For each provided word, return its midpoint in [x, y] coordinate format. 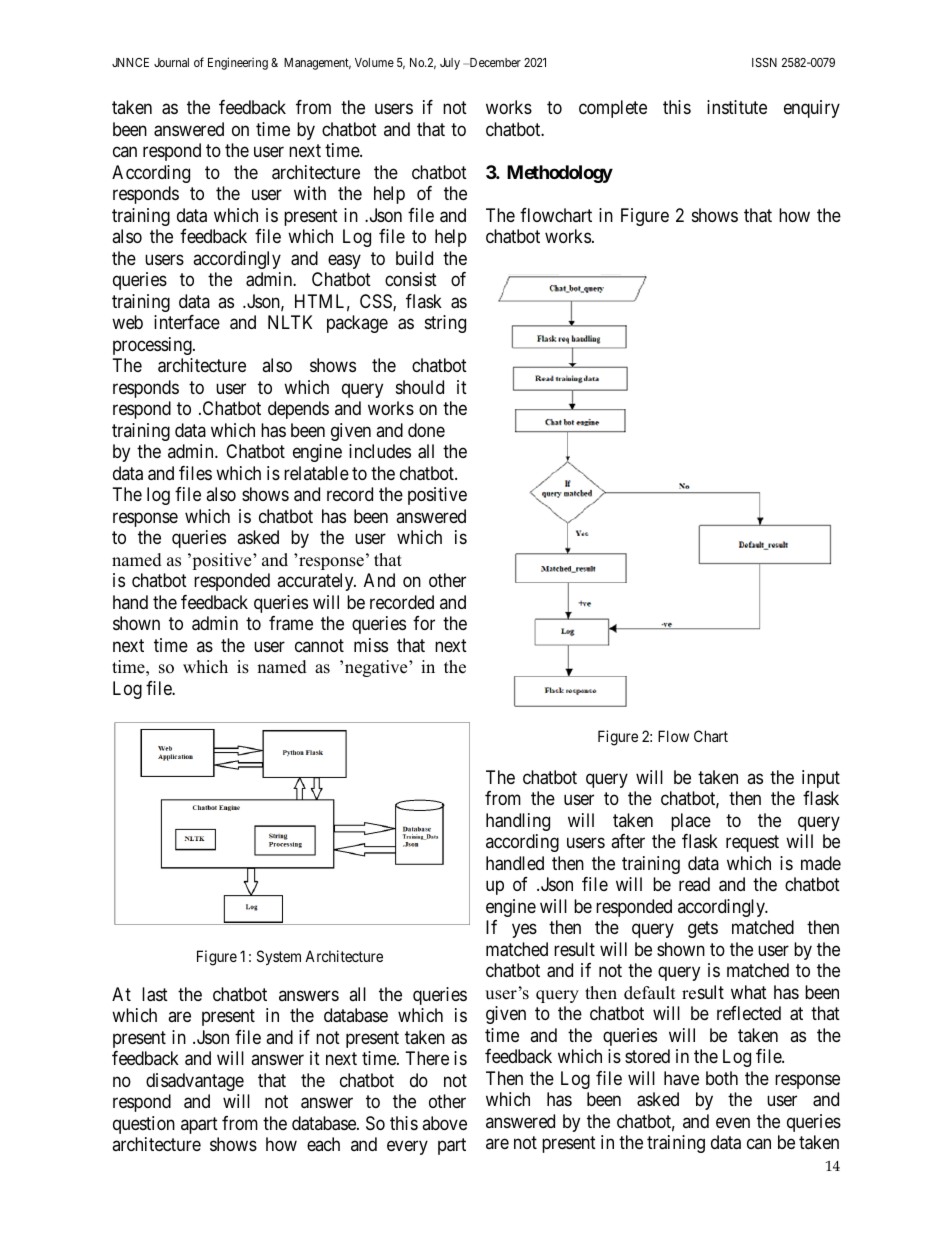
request [752, 844]
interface [187, 322]
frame [291, 623]
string [445, 324]
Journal [171, 62]
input [821, 779]
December [494, 62]
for [424, 623]
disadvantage [195, 1082]
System [279, 957]
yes [524, 931]
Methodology [560, 174]
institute [737, 107]
